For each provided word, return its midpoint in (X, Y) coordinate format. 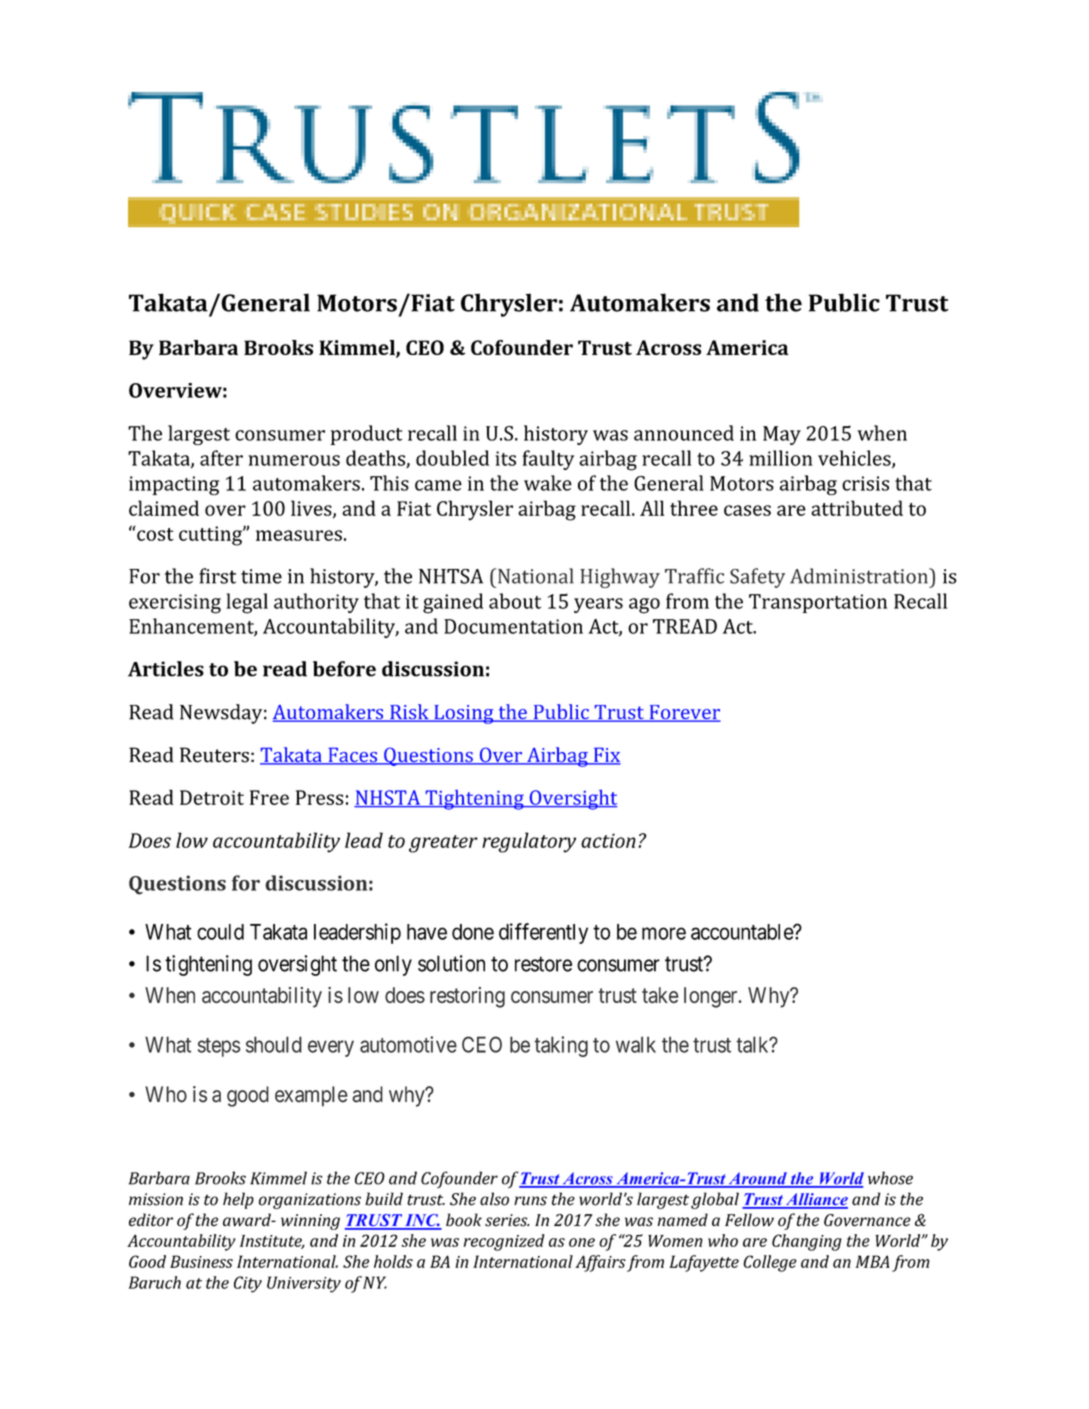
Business (201, 1261)
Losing (464, 714)
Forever (684, 713)
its (505, 458)
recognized (504, 1242)
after (221, 458)
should (274, 1044)
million (781, 458)
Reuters (214, 755)
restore (543, 964)
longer (712, 997)
